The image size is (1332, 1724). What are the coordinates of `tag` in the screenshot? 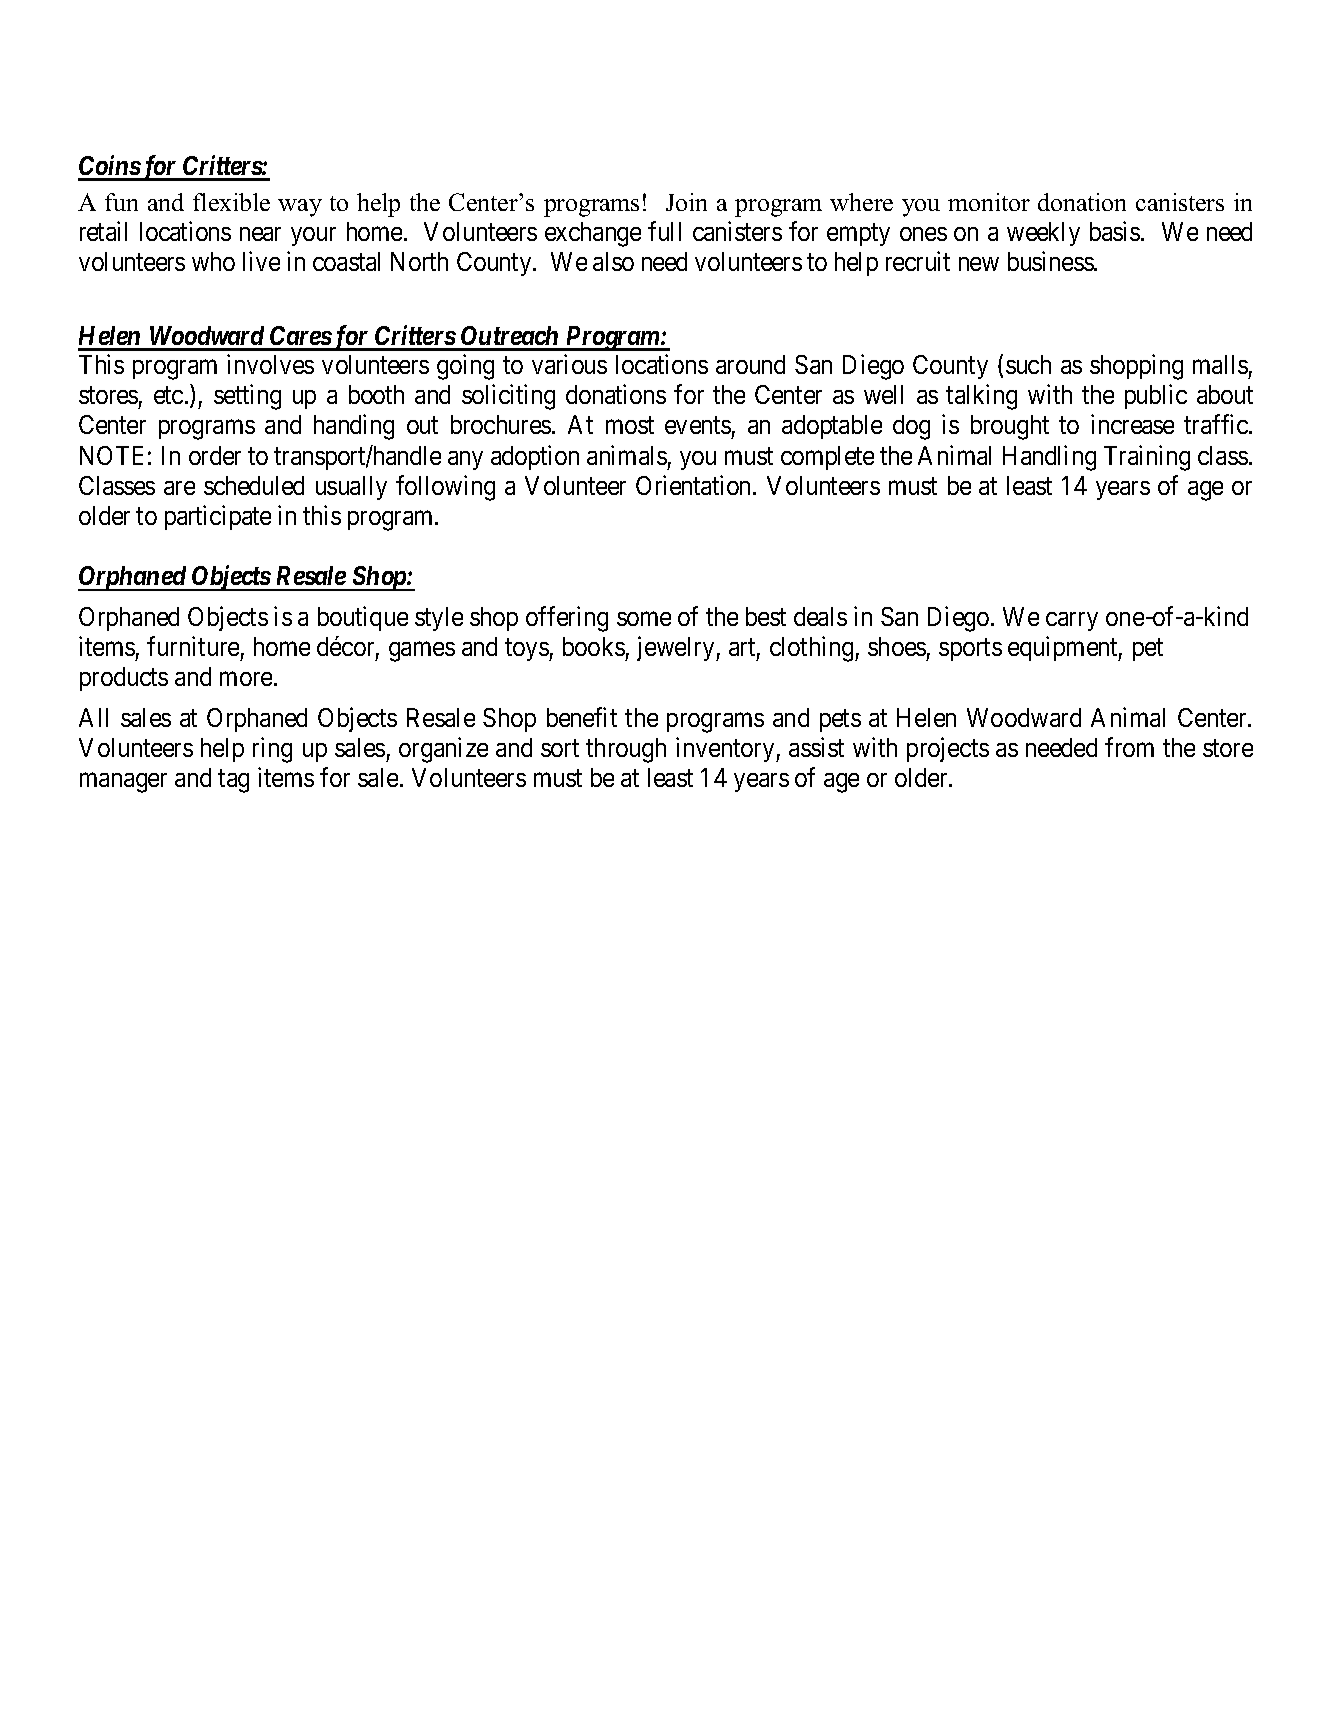 It's located at (233, 781).
